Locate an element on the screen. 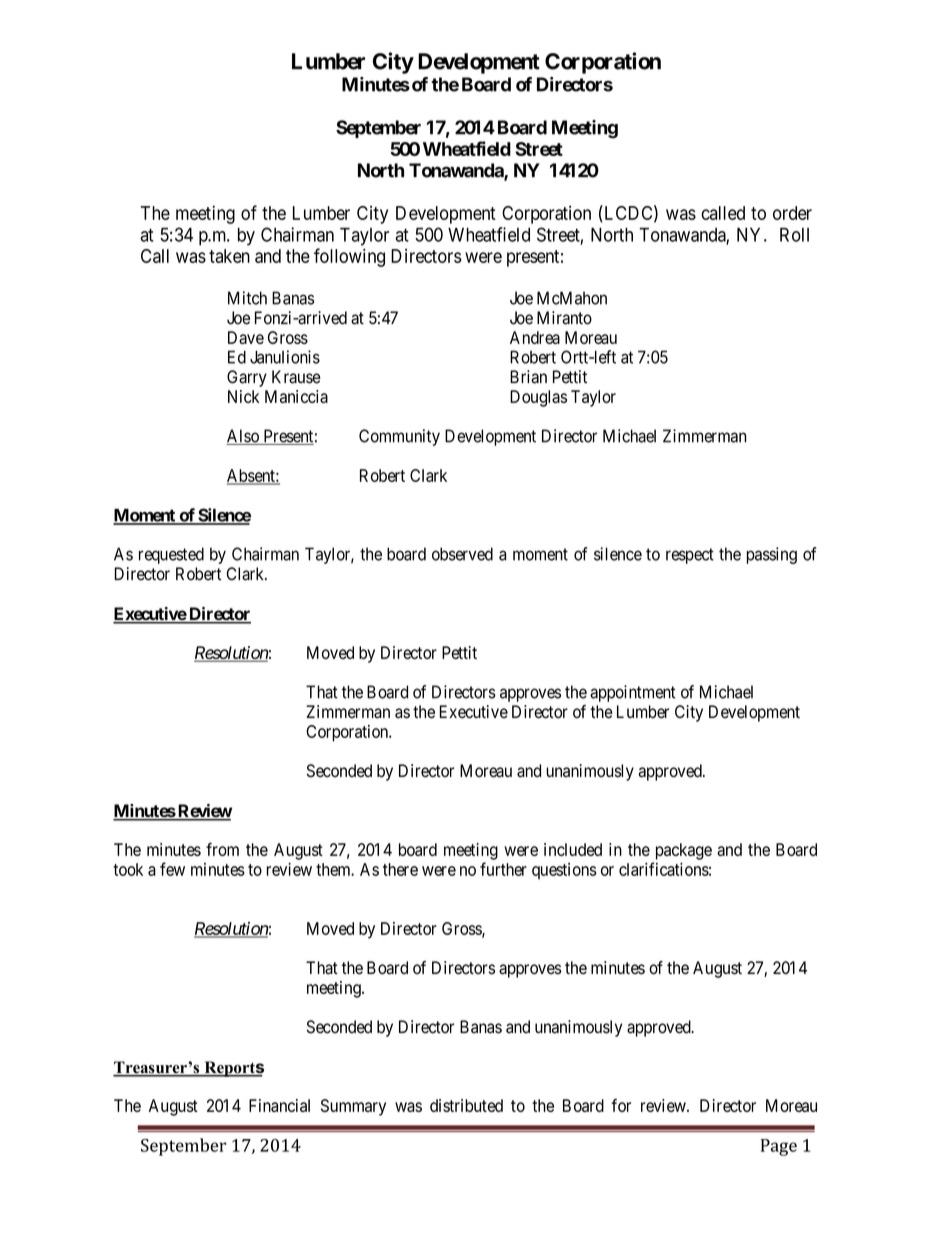  requested is located at coordinates (171, 555).
